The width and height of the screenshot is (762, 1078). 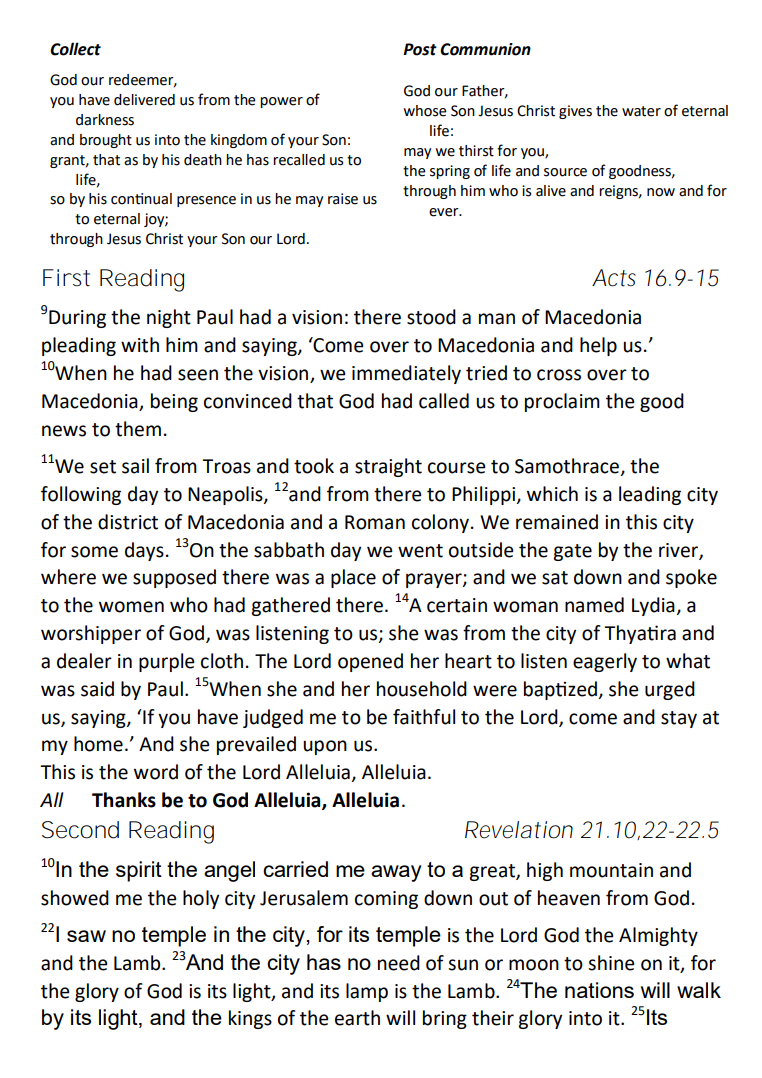 I want to click on Roman, so click(x=375, y=522).
